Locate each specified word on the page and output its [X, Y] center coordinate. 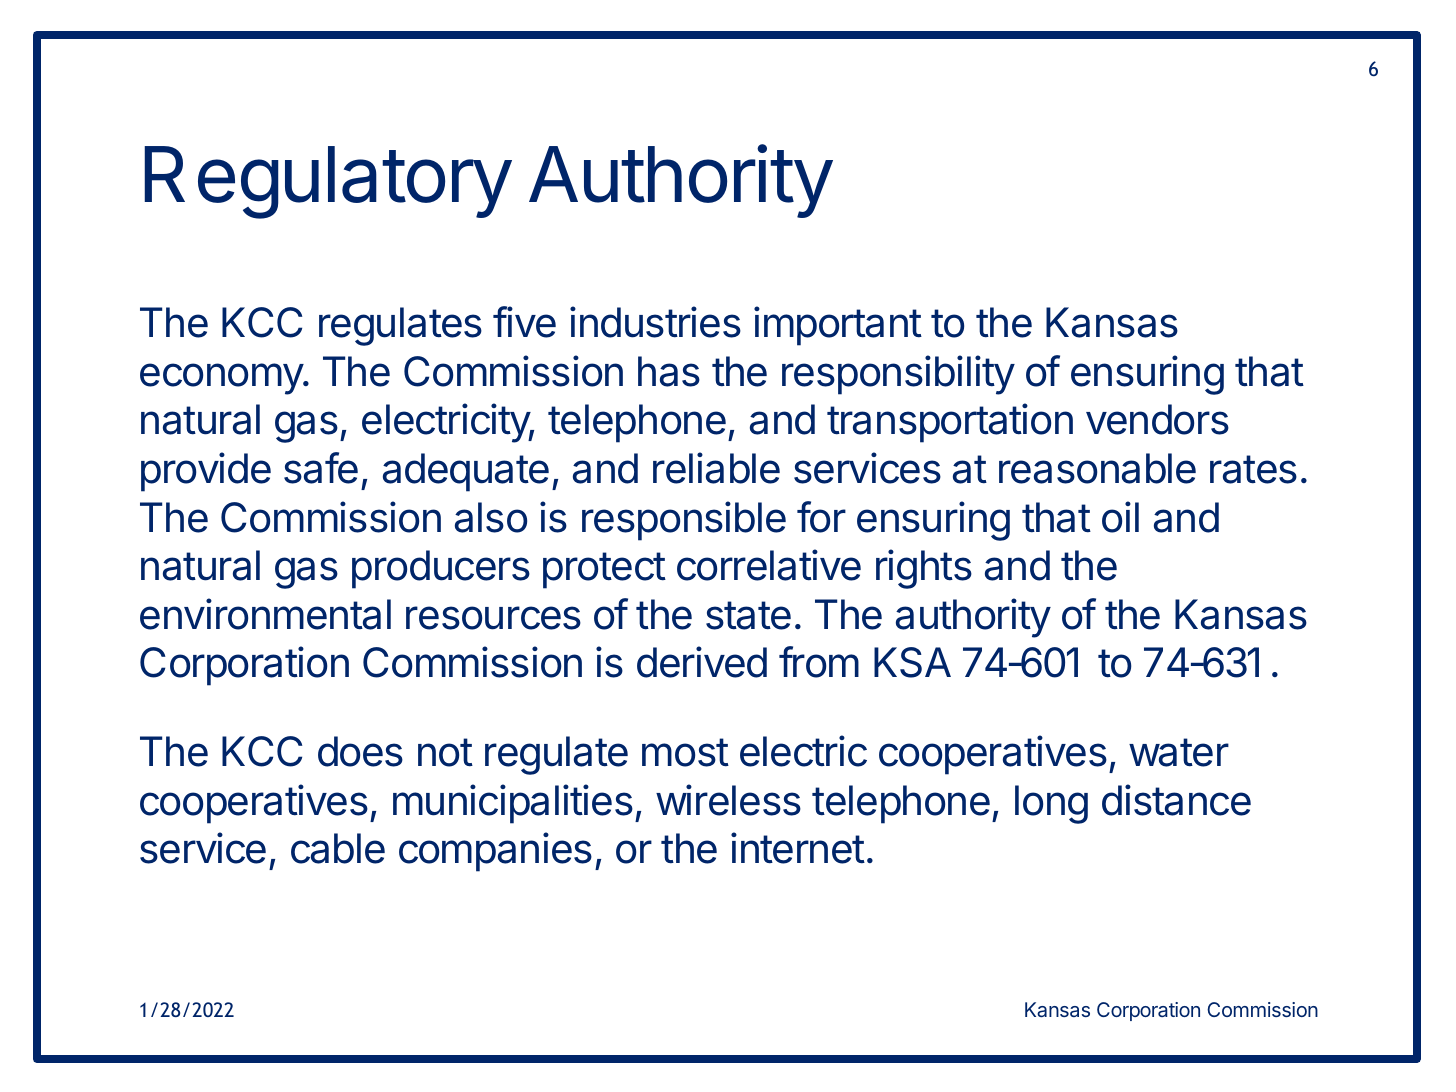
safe [321, 468]
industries [655, 322]
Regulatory [328, 182]
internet [798, 848]
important [838, 326]
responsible [684, 521]
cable [338, 848]
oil [1120, 517]
